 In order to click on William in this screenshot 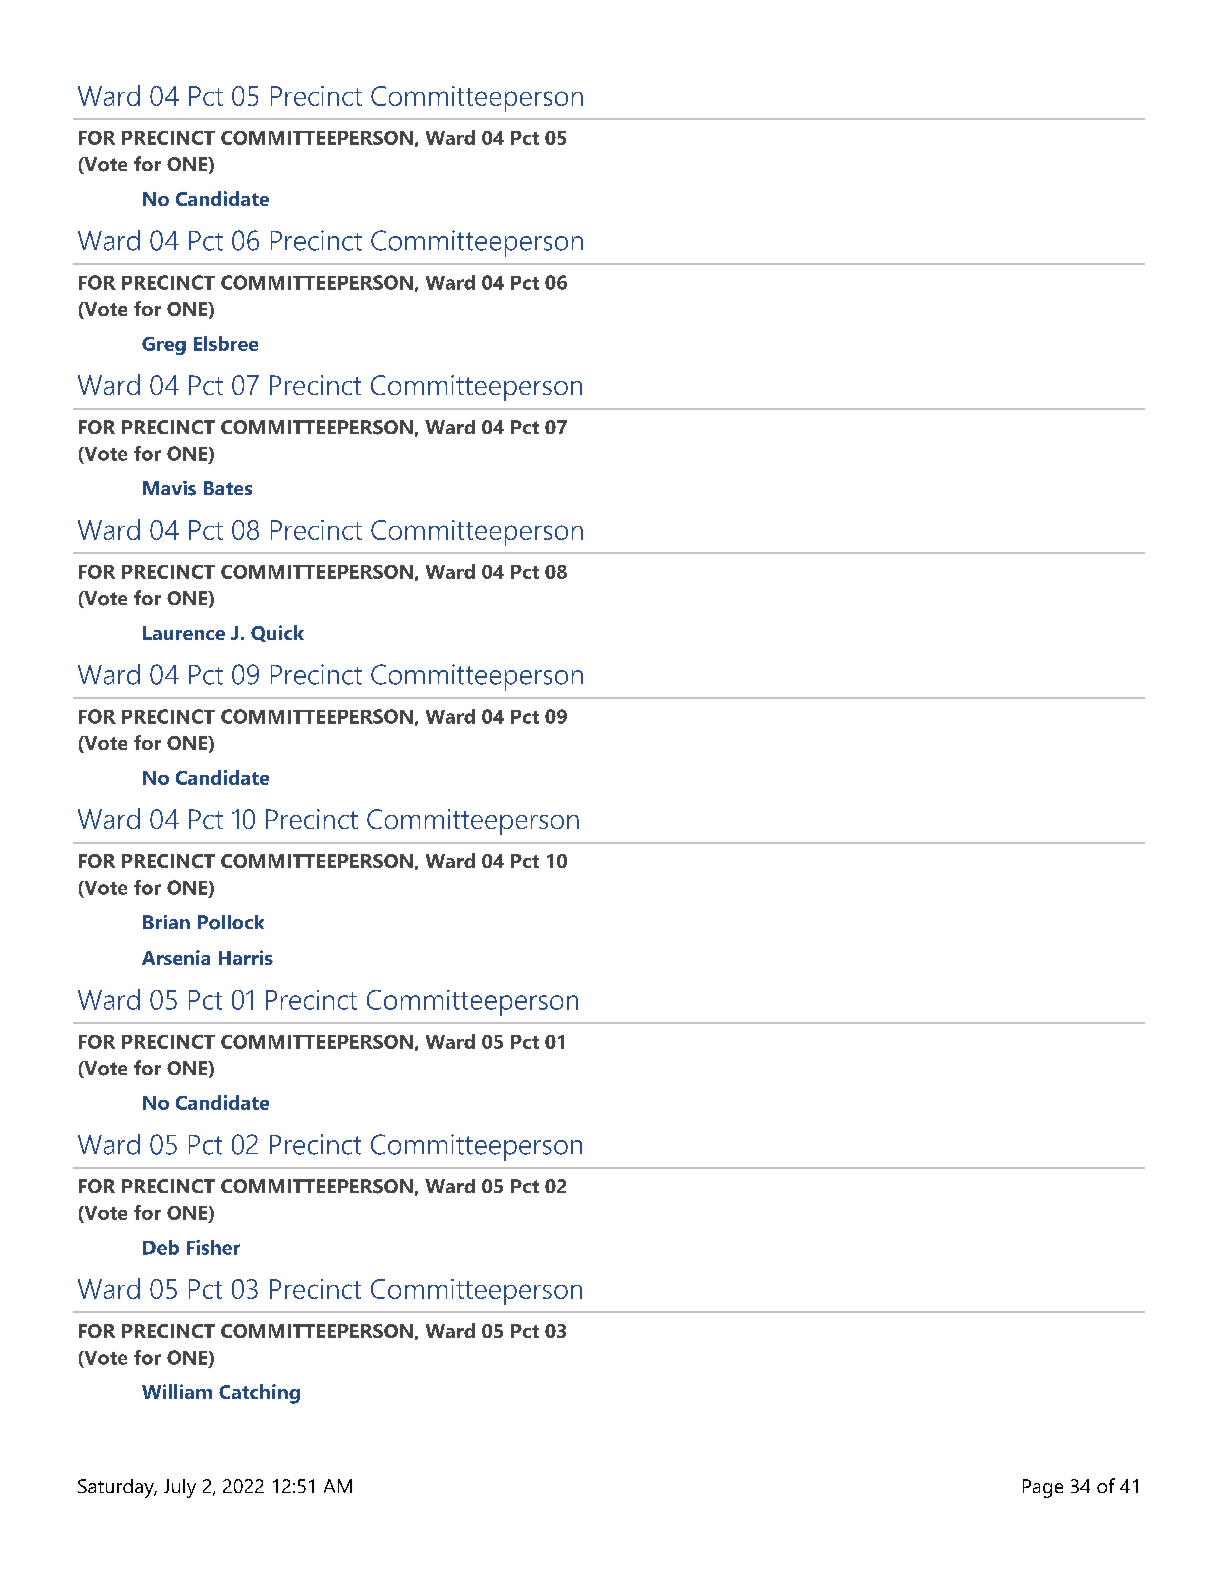, I will do `click(177, 1391)`.
